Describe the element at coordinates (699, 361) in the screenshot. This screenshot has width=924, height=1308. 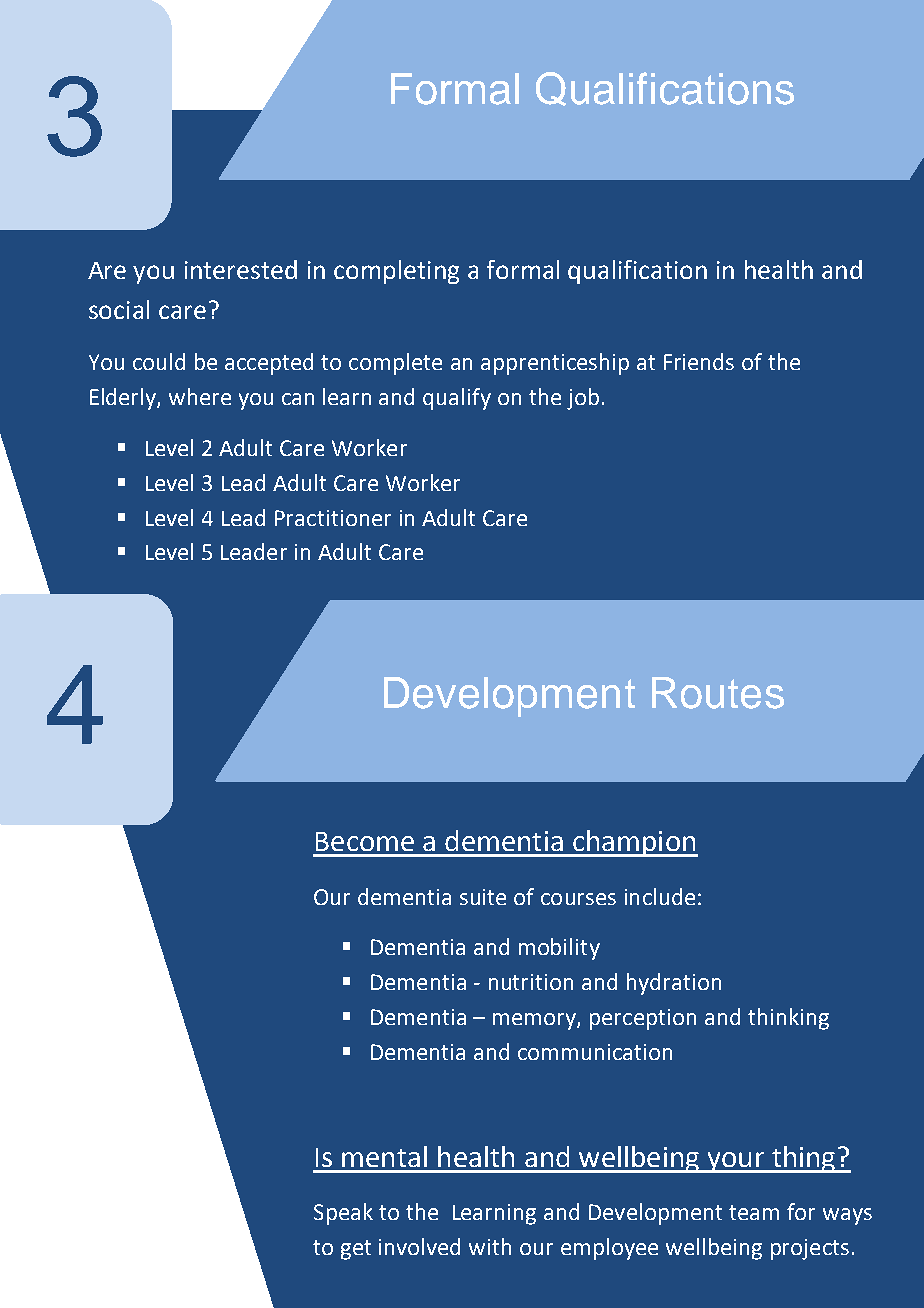
I see `Friends` at that location.
